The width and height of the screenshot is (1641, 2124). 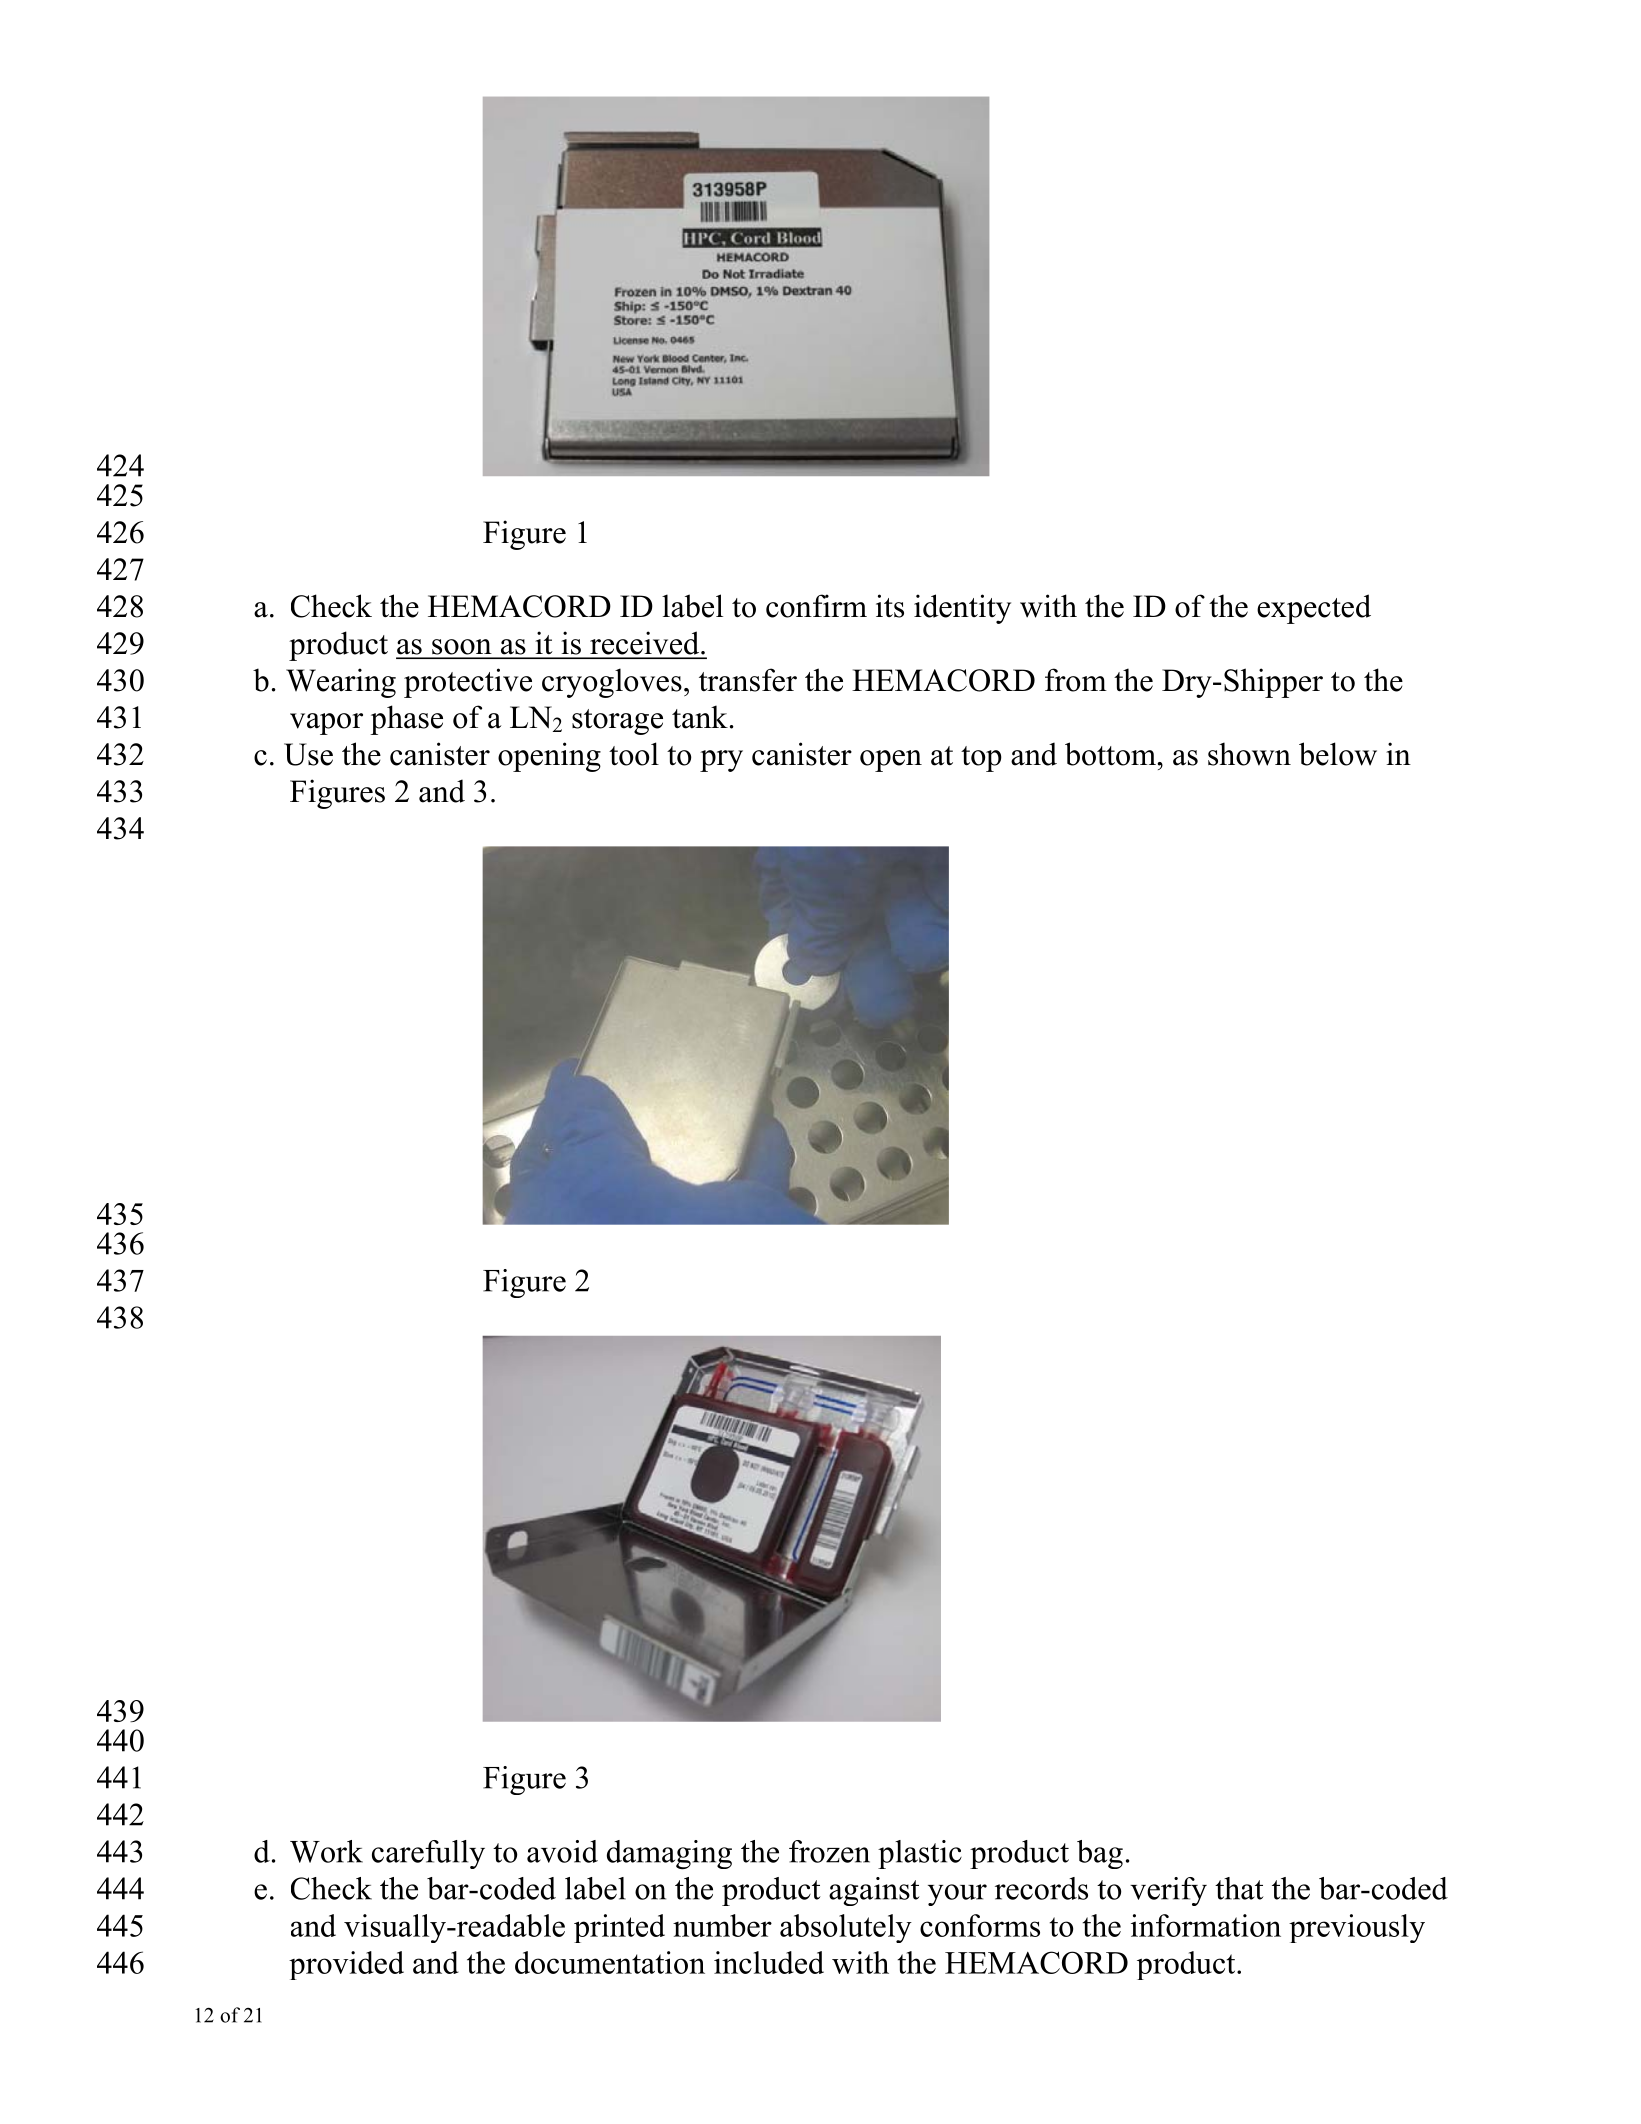 What do you see at coordinates (428, 1854) in the screenshot?
I see `carefully` at bounding box center [428, 1854].
